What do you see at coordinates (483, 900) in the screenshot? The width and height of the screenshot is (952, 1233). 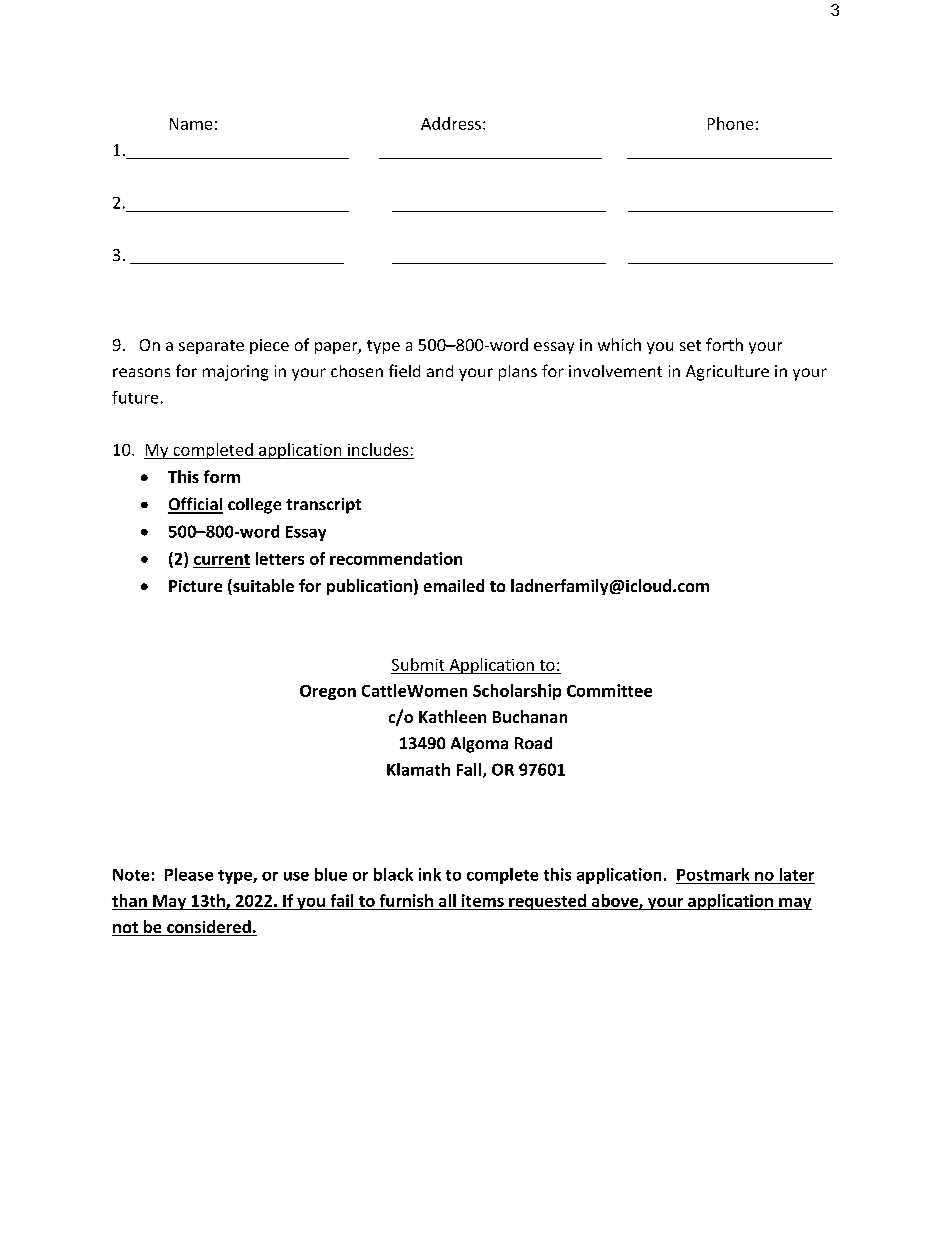 I see `items` at bounding box center [483, 900].
